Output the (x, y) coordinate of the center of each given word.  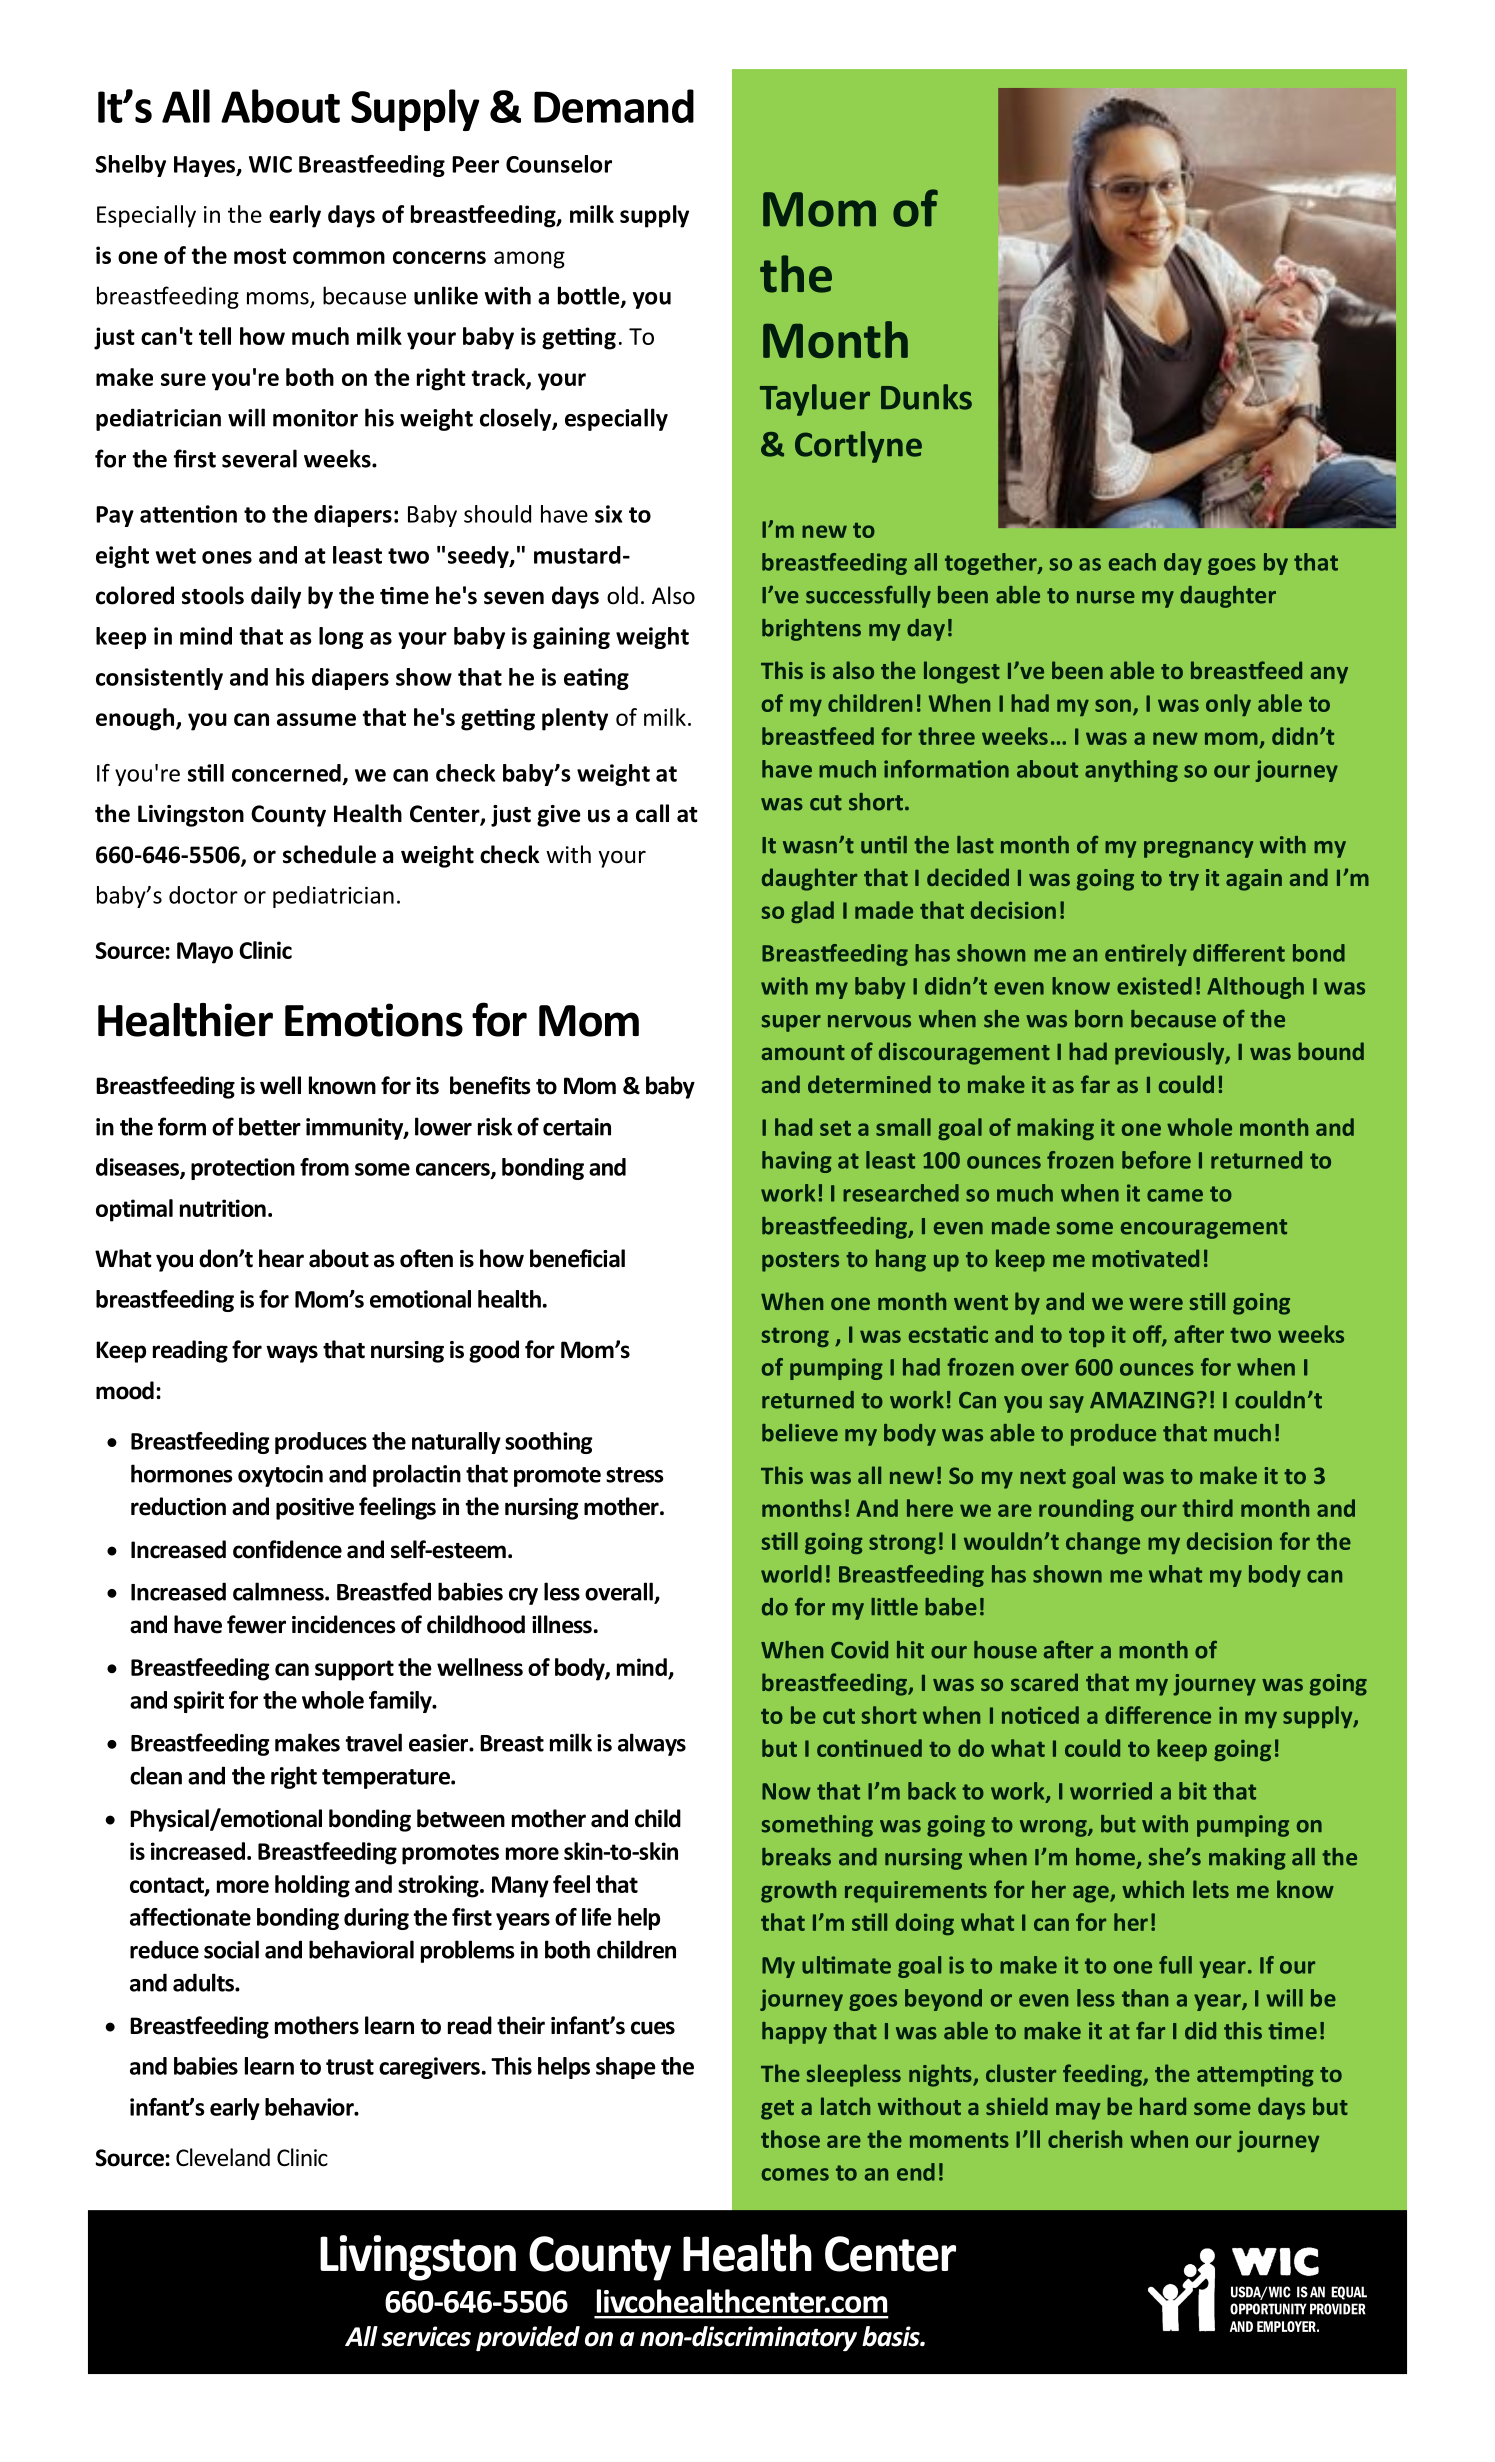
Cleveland (223, 2157)
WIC (270, 164)
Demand (614, 106)
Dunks (926, 397)
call (652, 813)
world (791, 1574)
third (1207, 1508)
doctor (203, 895)
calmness (279, 1591)
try (1184, 881)
